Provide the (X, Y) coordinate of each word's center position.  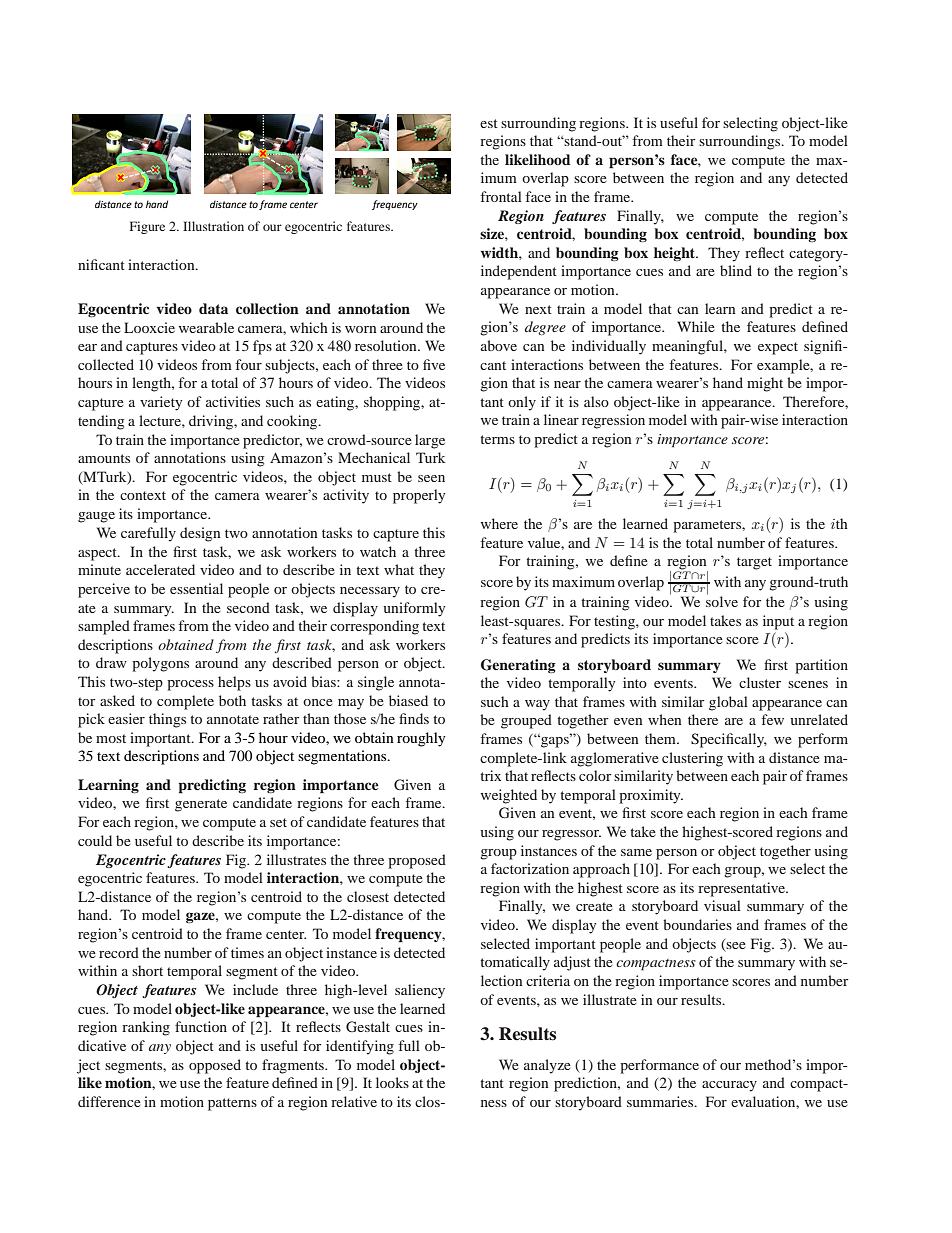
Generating (518, 666)
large (430, 441)
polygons (160, 664)
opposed (215, 1066)
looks (392, 1082)
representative (742, 889)
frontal (501, 196)
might (765, 384)
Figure (147, 227)
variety (161, 403)
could (95, 840)
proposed (417, 861)
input (778, 622)
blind (736, 270)
